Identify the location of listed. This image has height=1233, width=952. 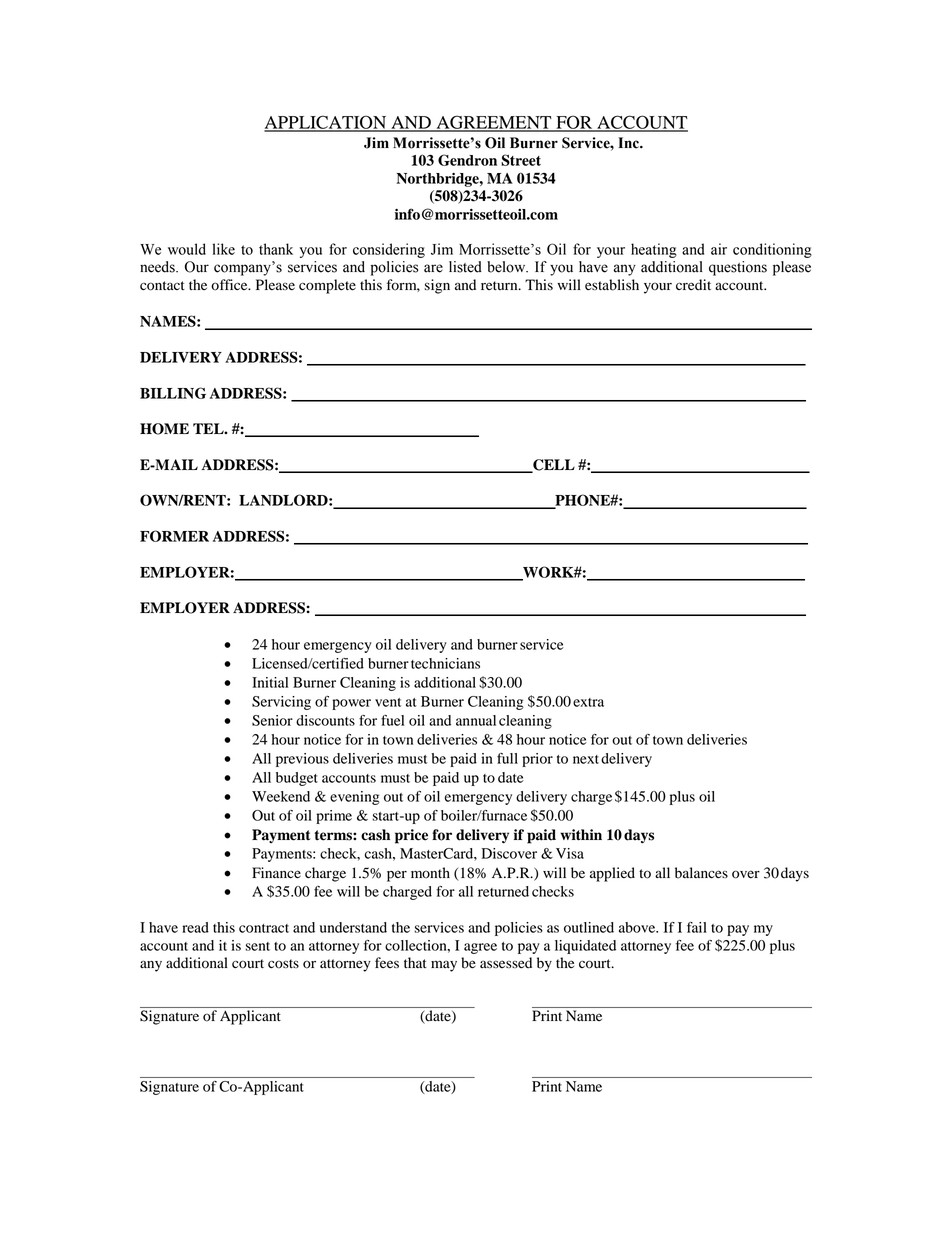
(465, 267).
